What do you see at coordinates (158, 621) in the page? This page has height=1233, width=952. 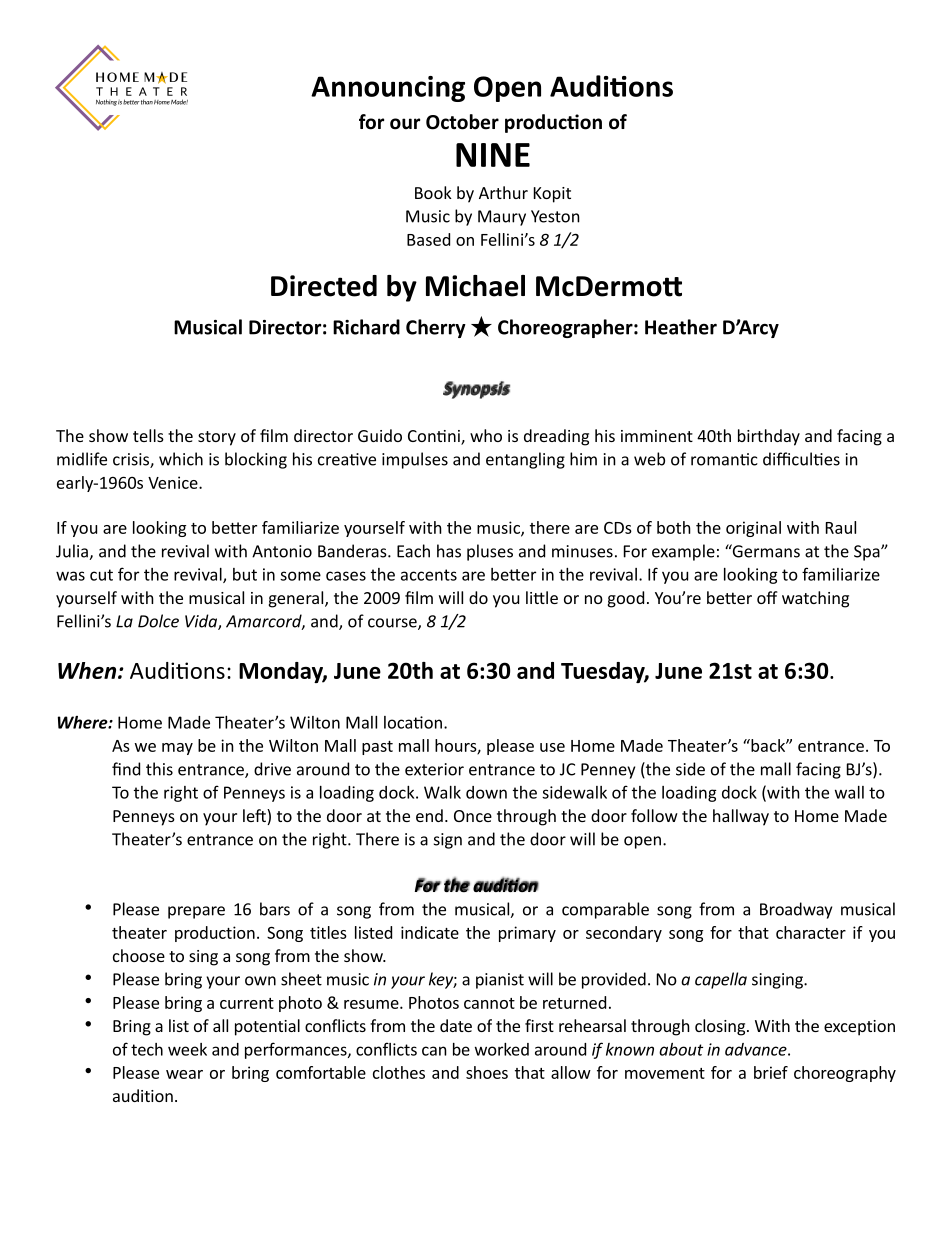 I see `Dolce` at bounding box center [158, 621].
